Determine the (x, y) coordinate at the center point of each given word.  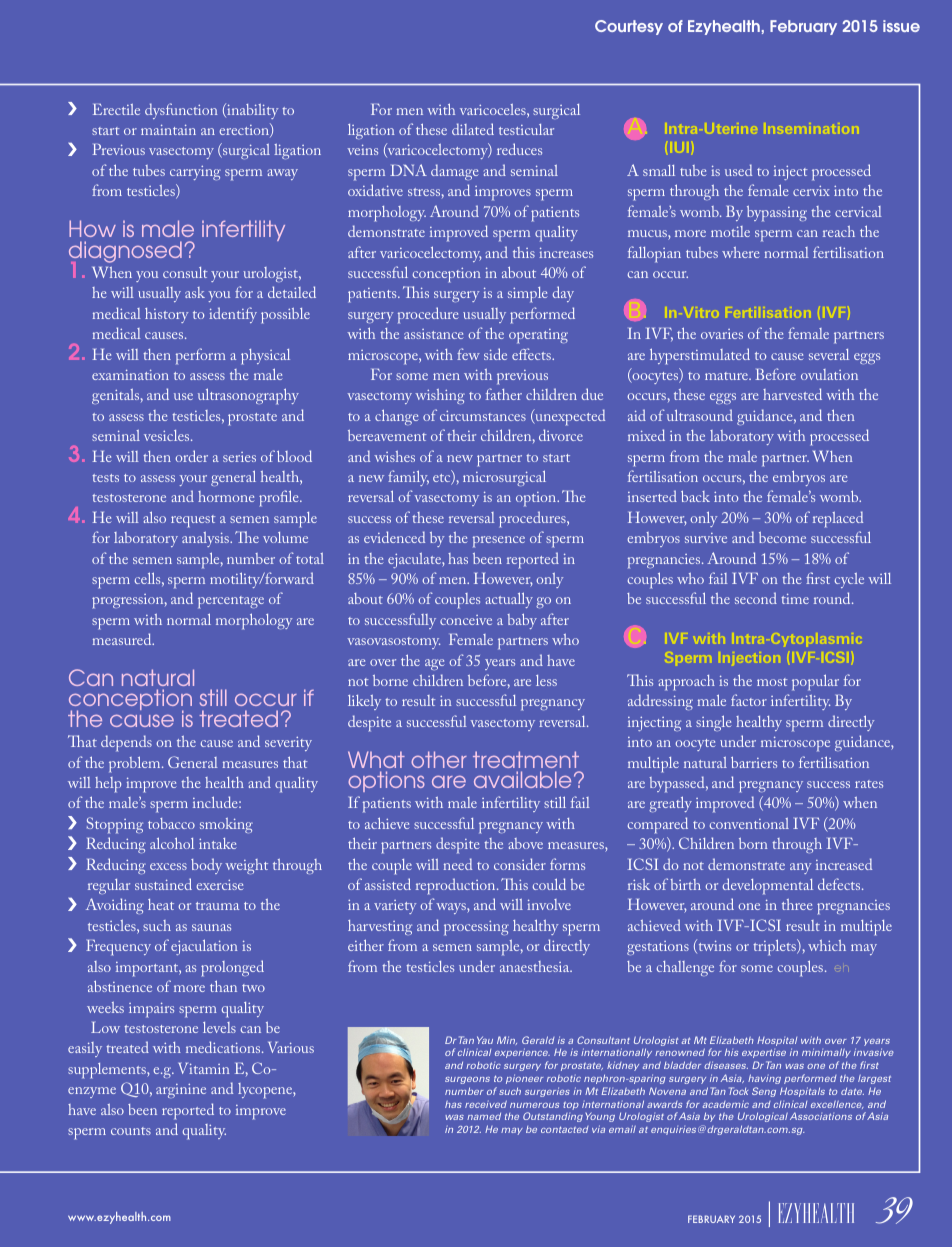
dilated (473, 129)
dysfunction (181, 111)
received (486, 1104)
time (795, 599)
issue (901, 26)
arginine (181, 1091)
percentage (231, 602)
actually (509, 600)
